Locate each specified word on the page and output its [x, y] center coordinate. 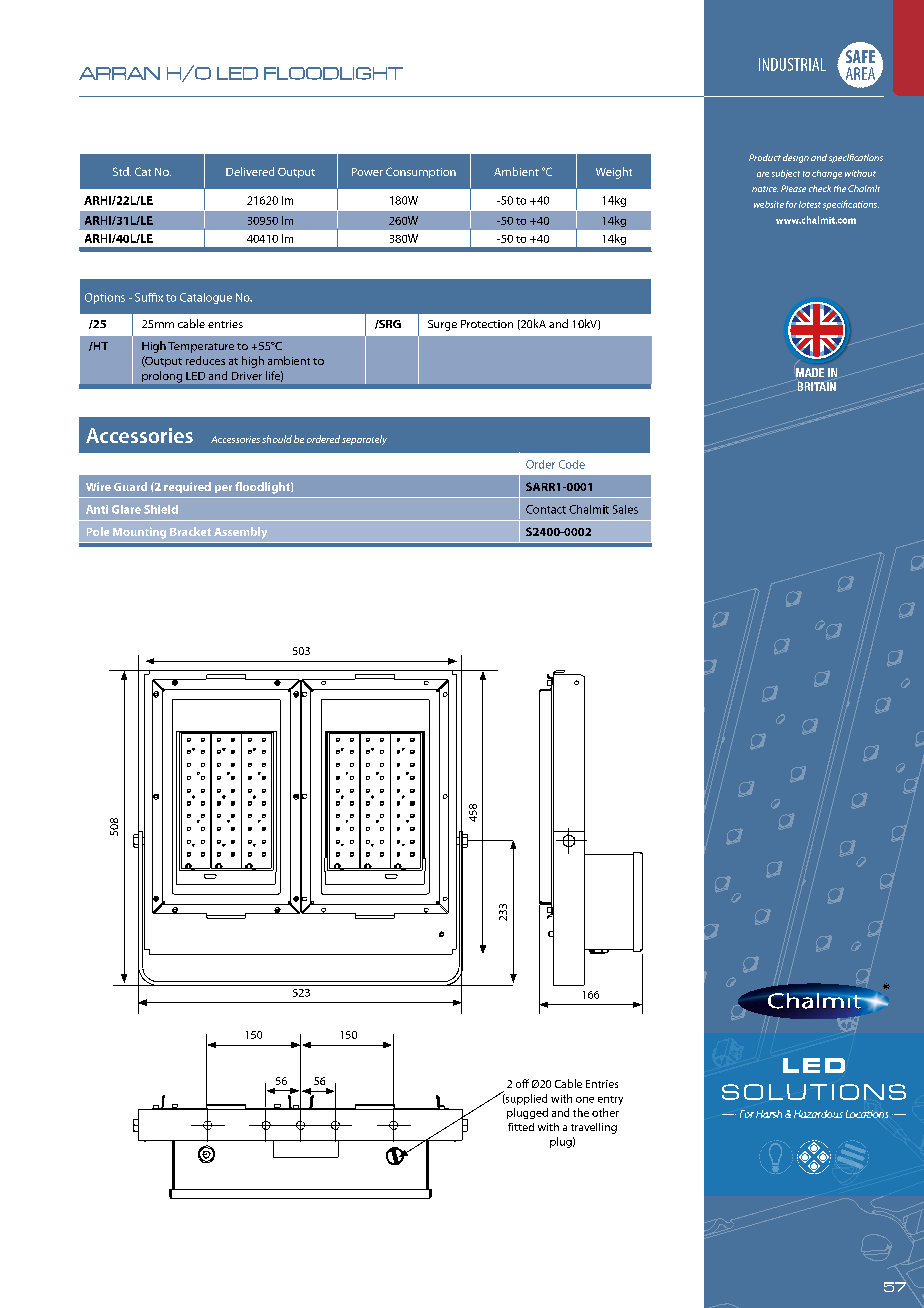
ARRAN [119, 73]
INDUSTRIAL [792, 64]
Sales [625, 509]
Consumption [421, 172]
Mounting [139, 533]
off [522, 1083]
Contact [546, 509]
